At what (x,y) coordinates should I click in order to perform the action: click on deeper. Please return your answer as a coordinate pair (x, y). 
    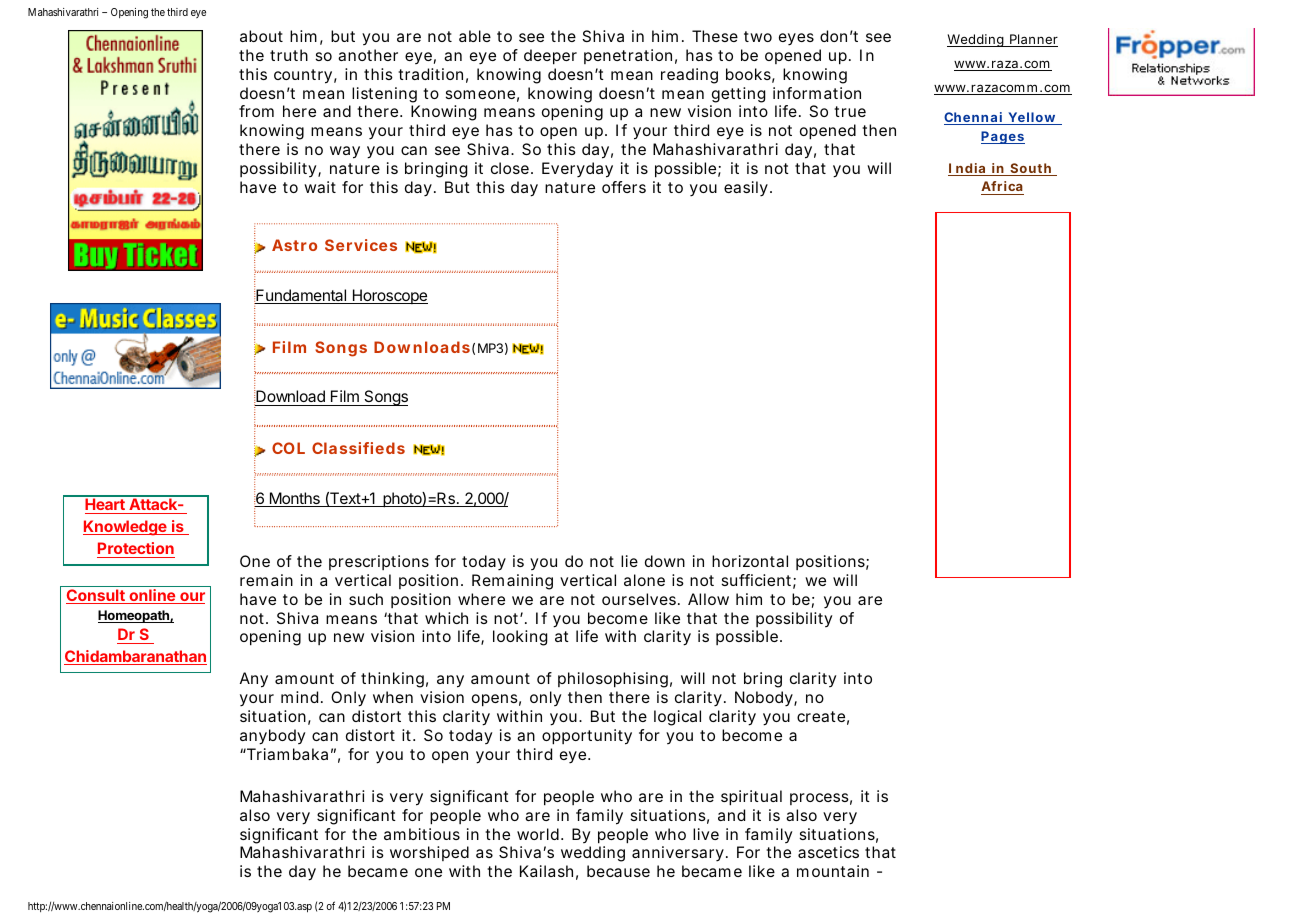
    Looking at the image, I should click on (550, 57).
